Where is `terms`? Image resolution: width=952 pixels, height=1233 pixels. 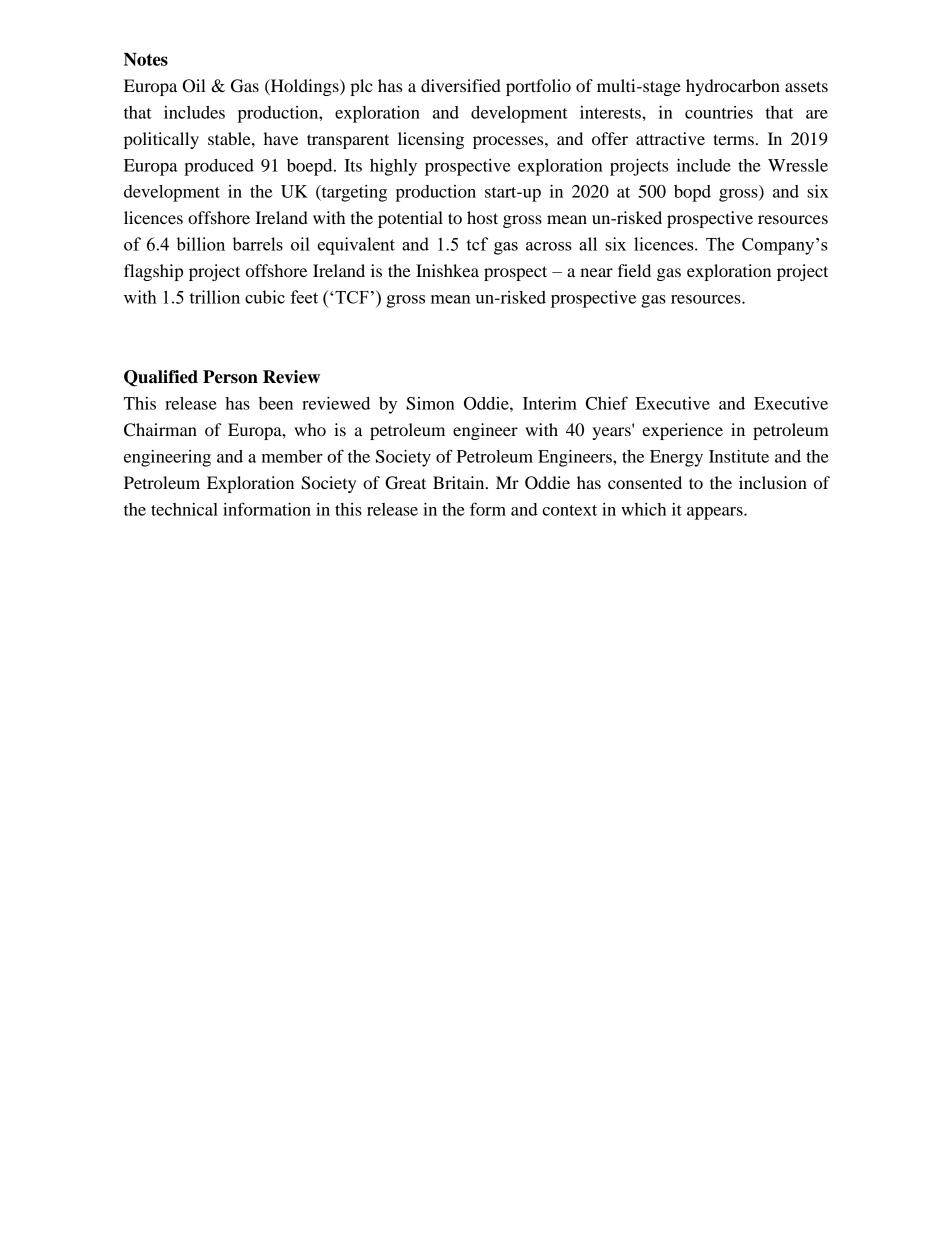
terms is located at coordinates (733, 139).
